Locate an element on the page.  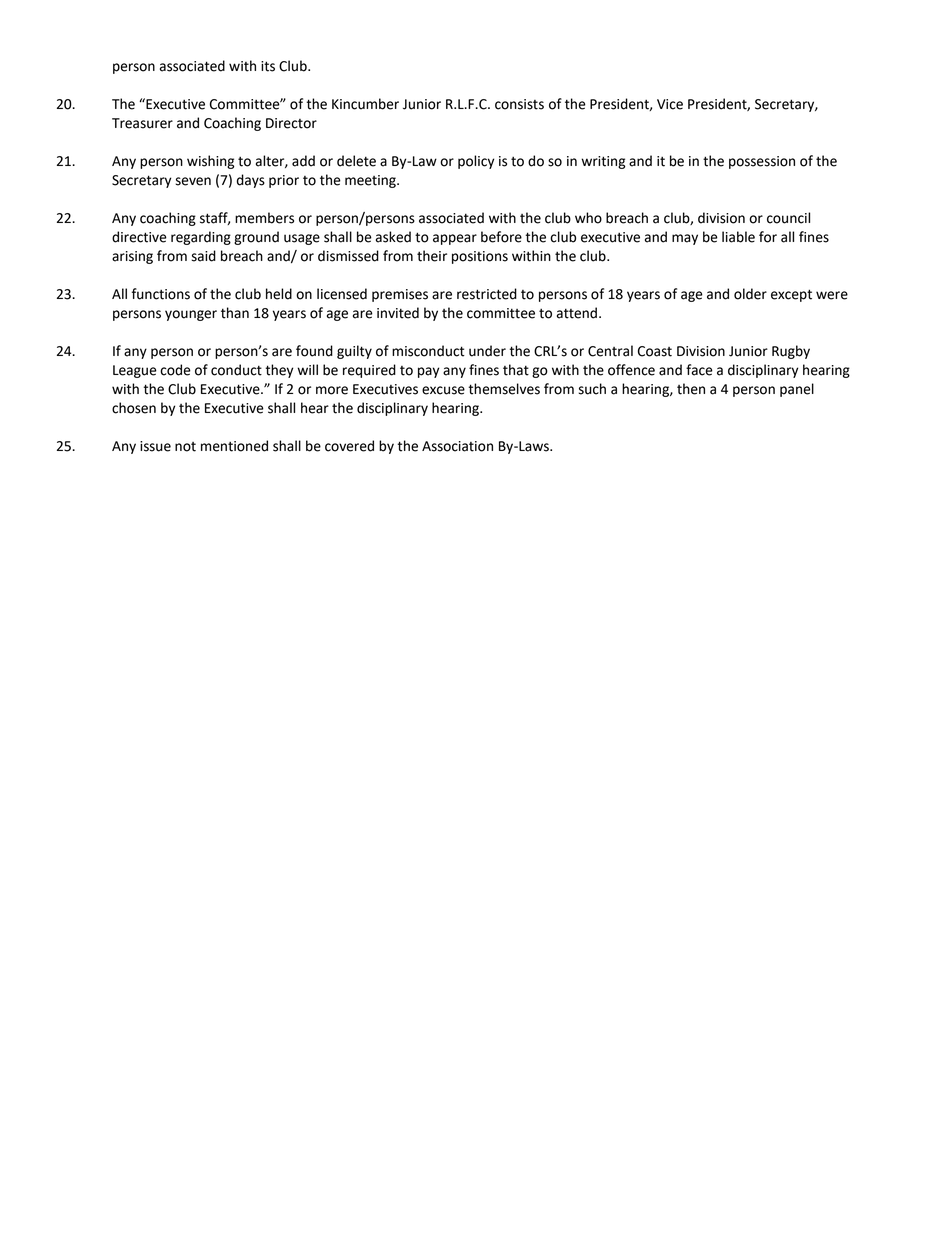
positions is located at coordinates (480, 257).
